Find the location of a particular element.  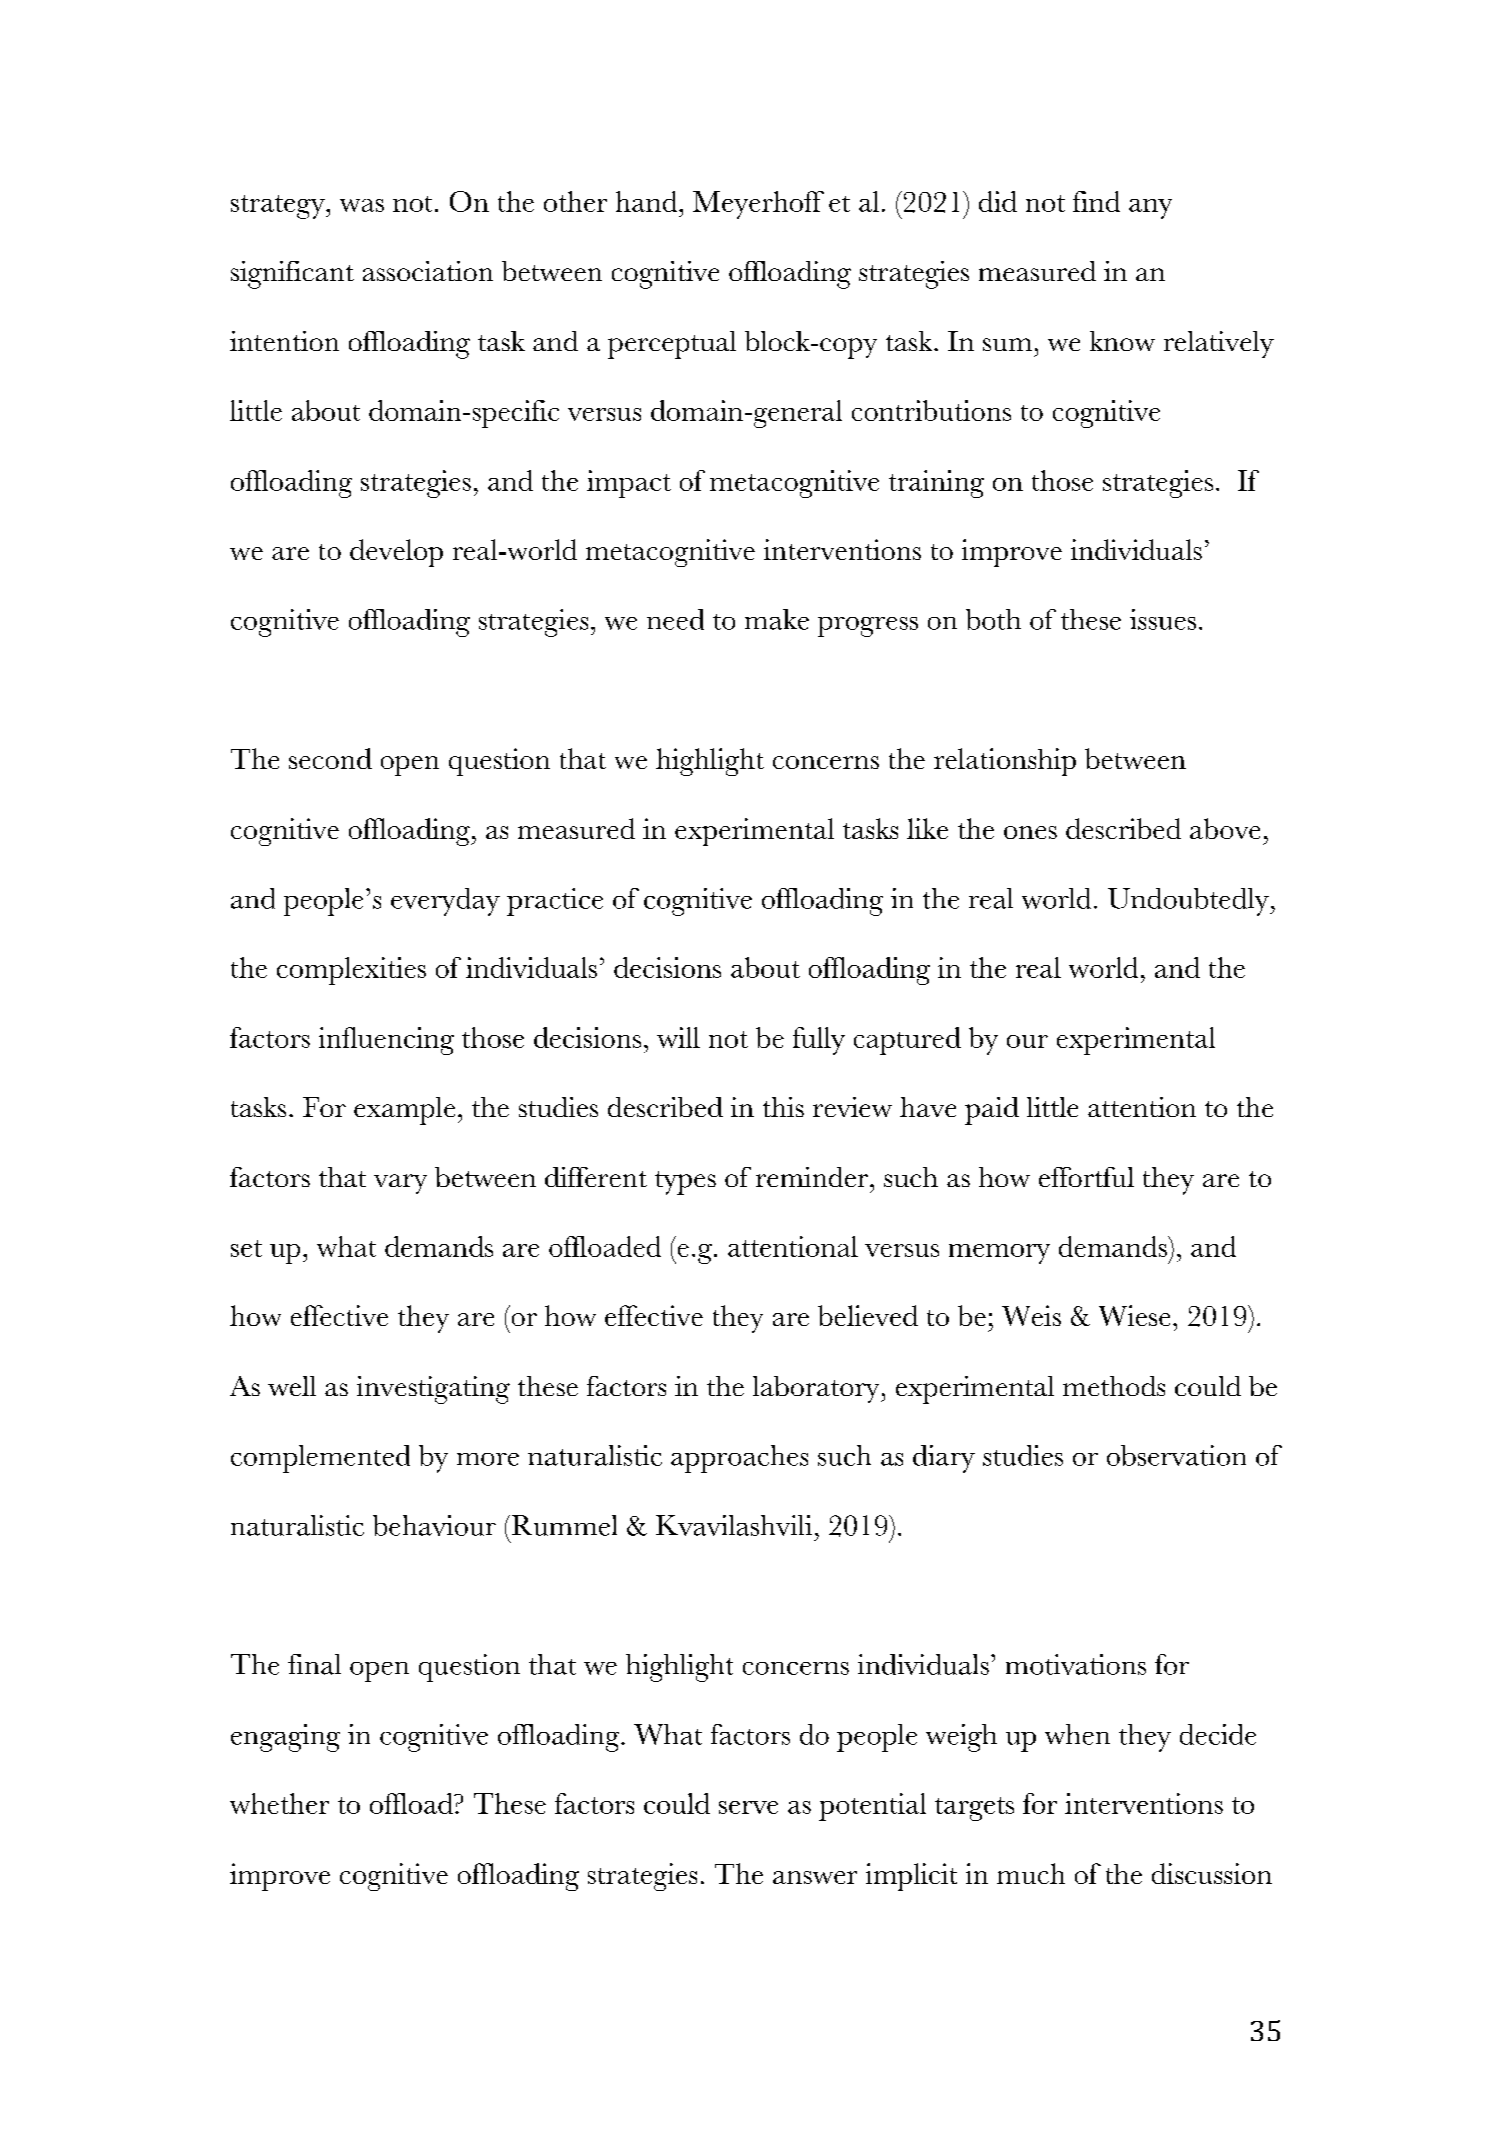

methods is located at coordinates (1114, 1386).
